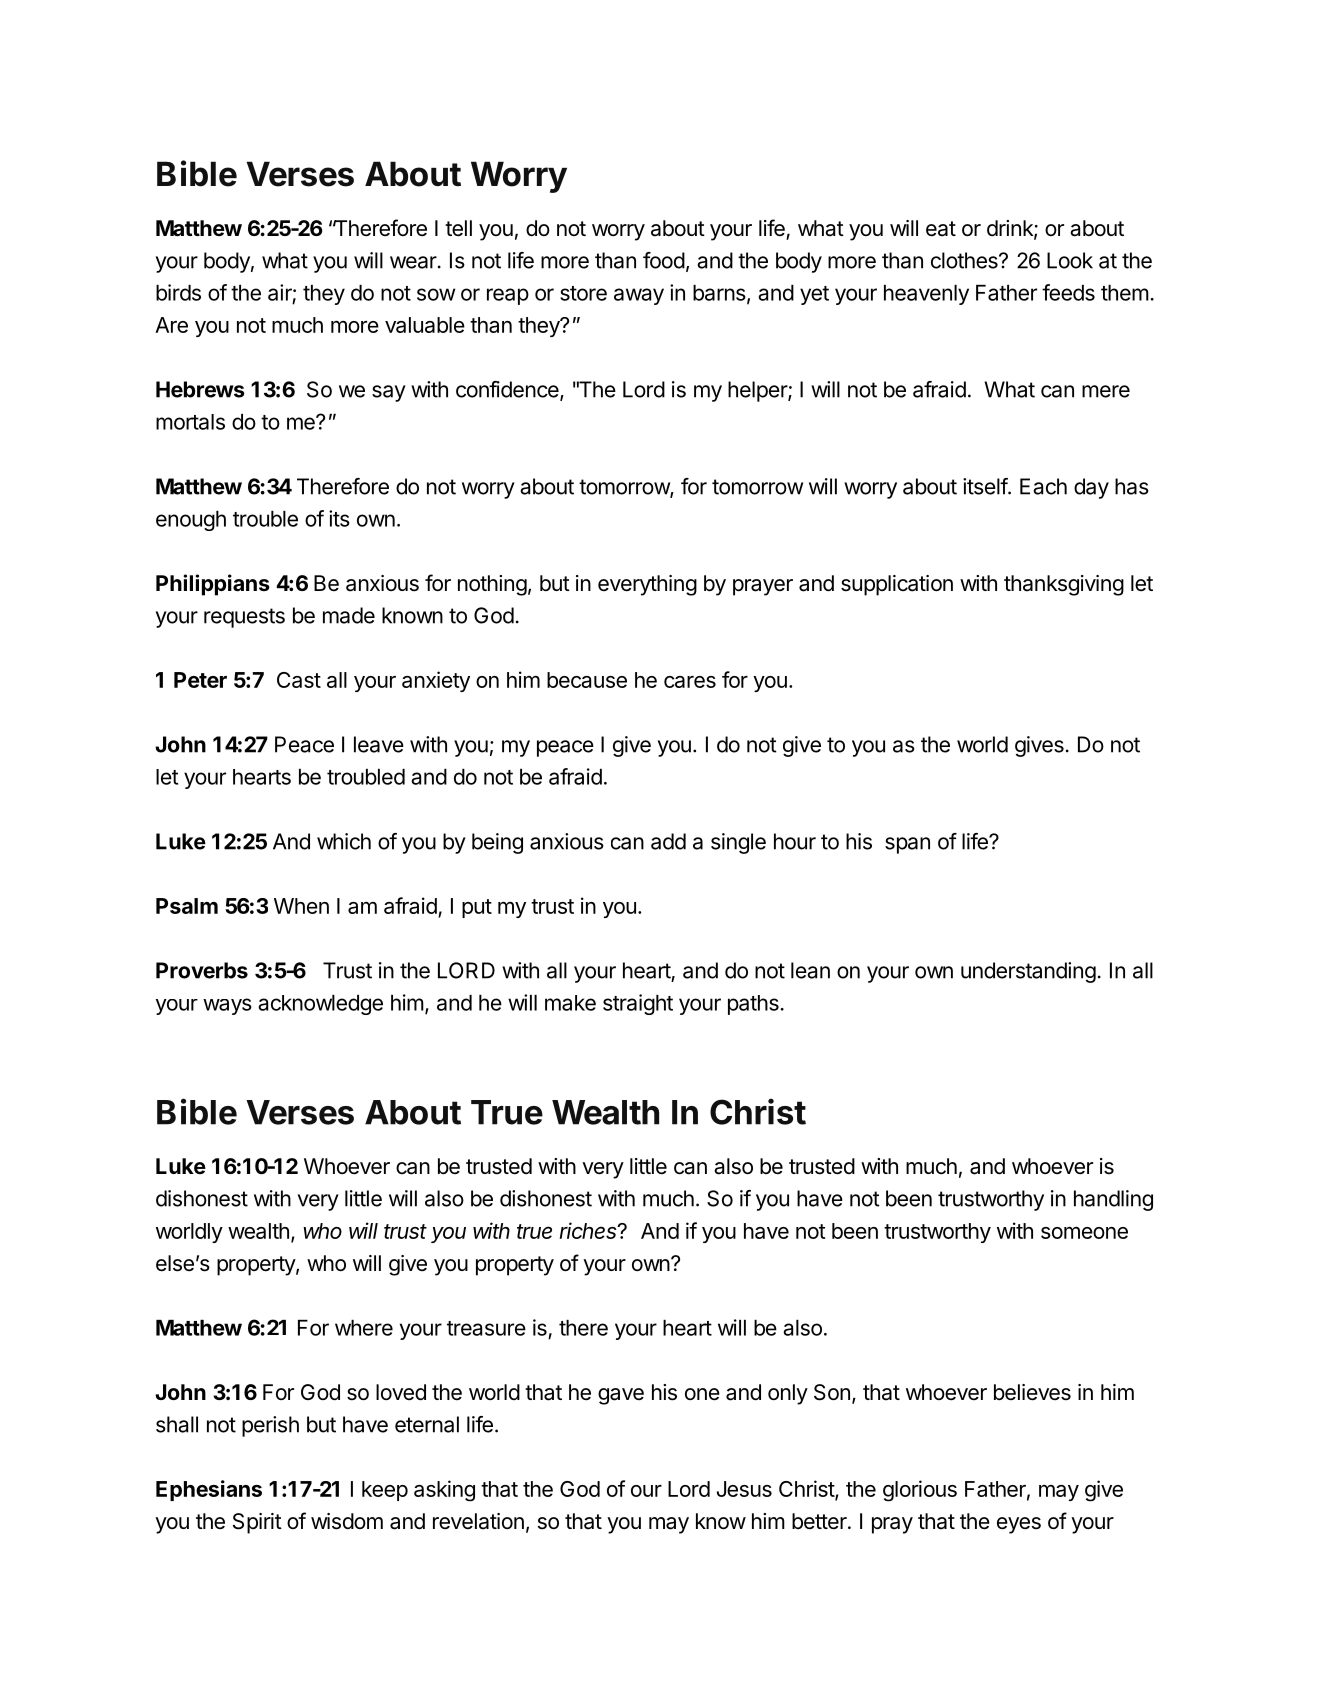  I want to click on eyes, so click(1019, 1525).
